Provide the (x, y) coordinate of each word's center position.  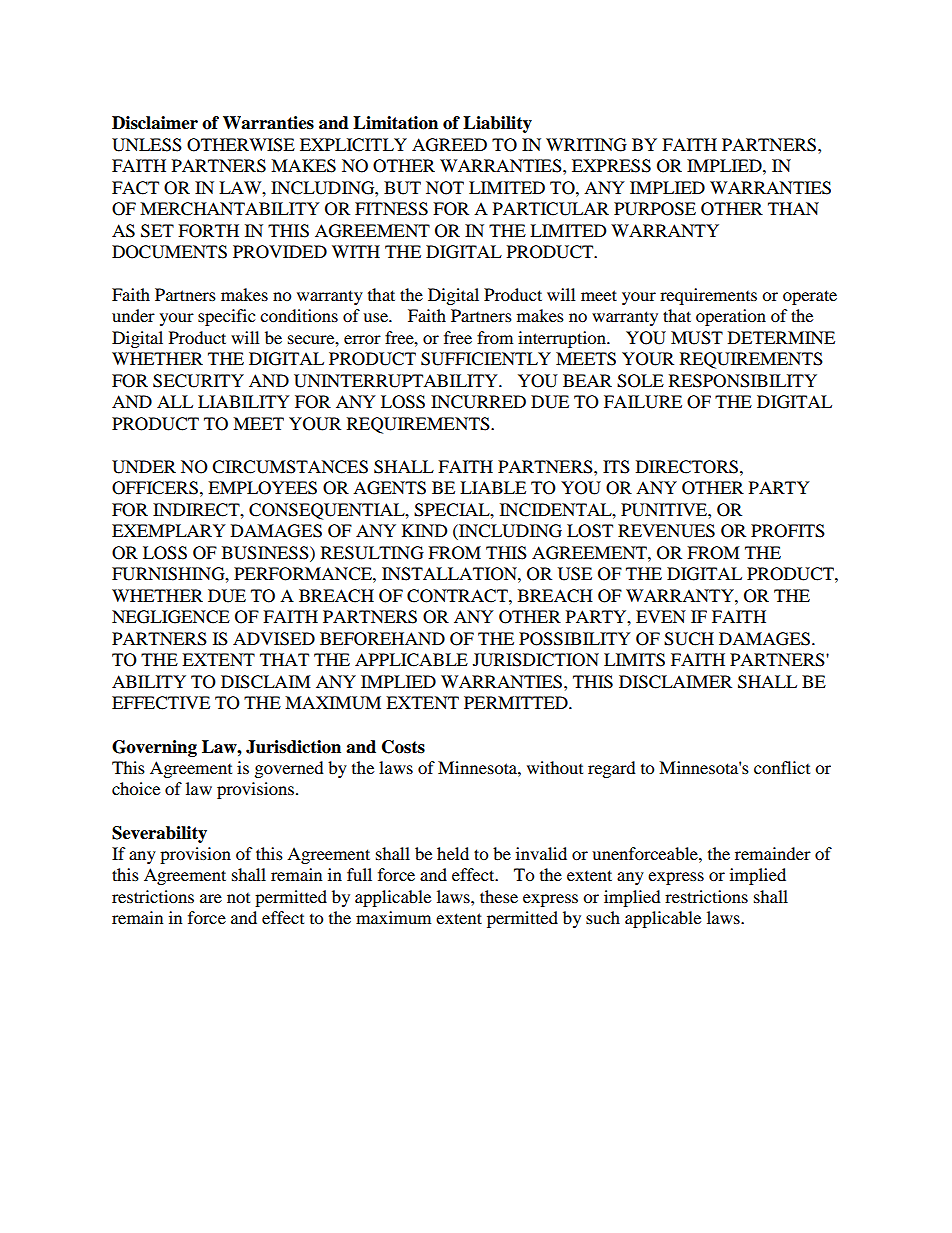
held (453, 853)
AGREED (449, 145)
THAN (793, 208)
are (211, 898)
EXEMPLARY (169, 530)
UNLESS (147, 145)
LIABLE (493, 487)
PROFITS (788, 531)
